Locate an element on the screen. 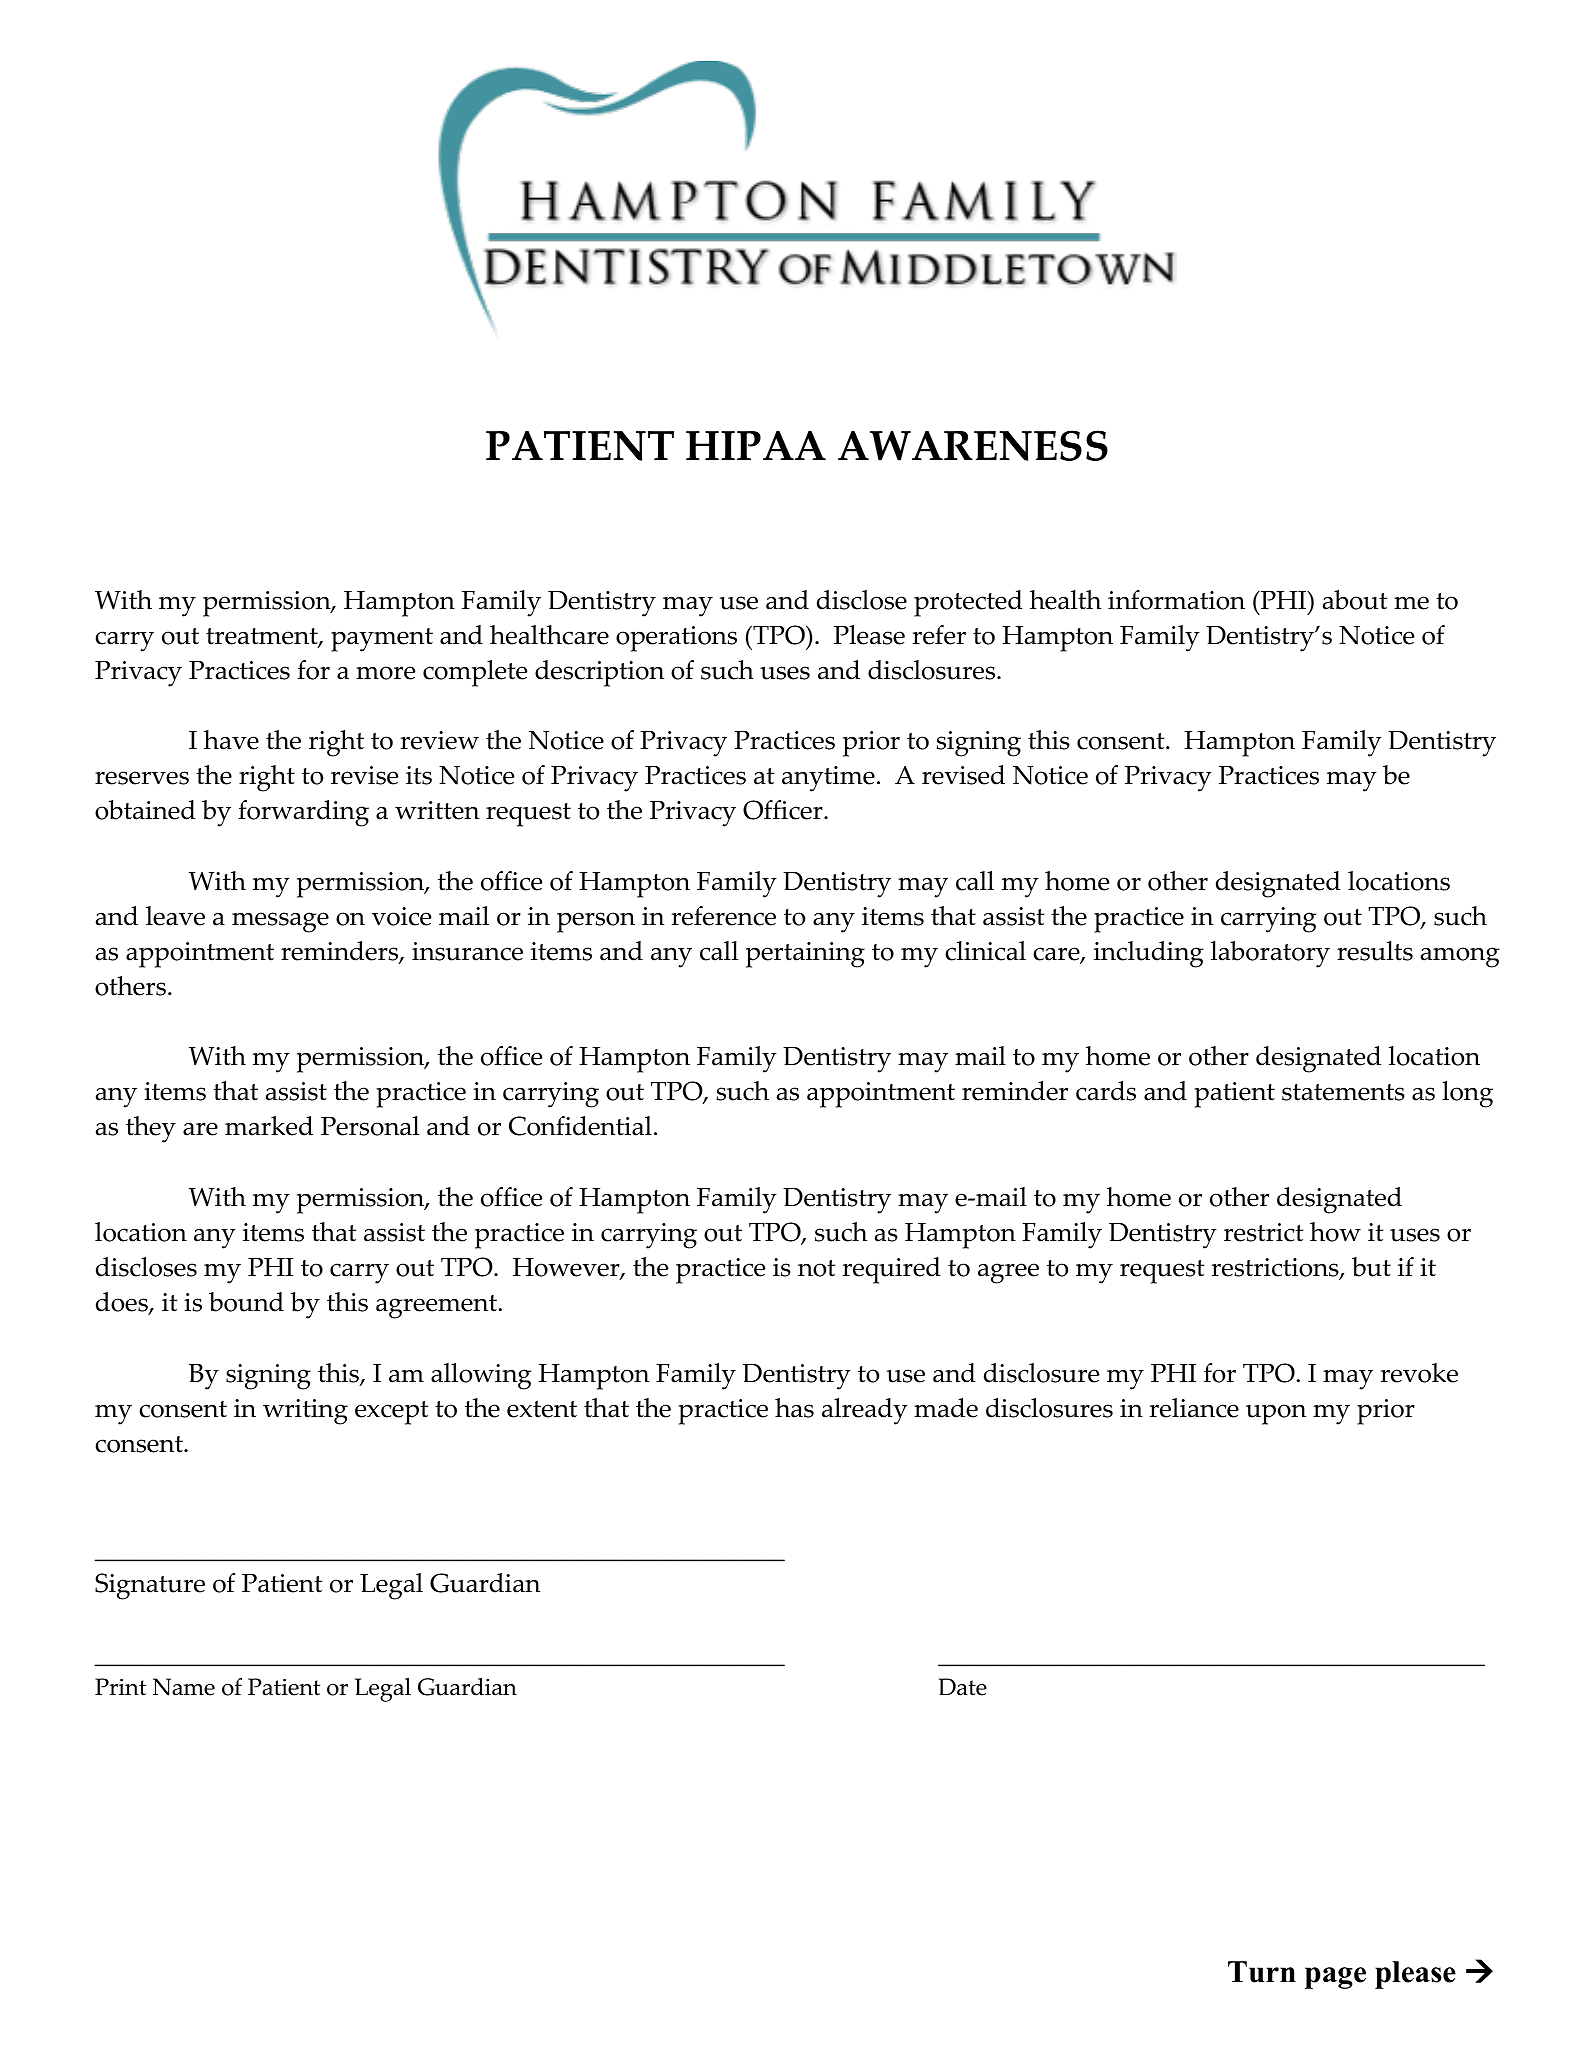 This screenshot has height=2062, width=1593. page is located at coordinates (1335, 1978).
